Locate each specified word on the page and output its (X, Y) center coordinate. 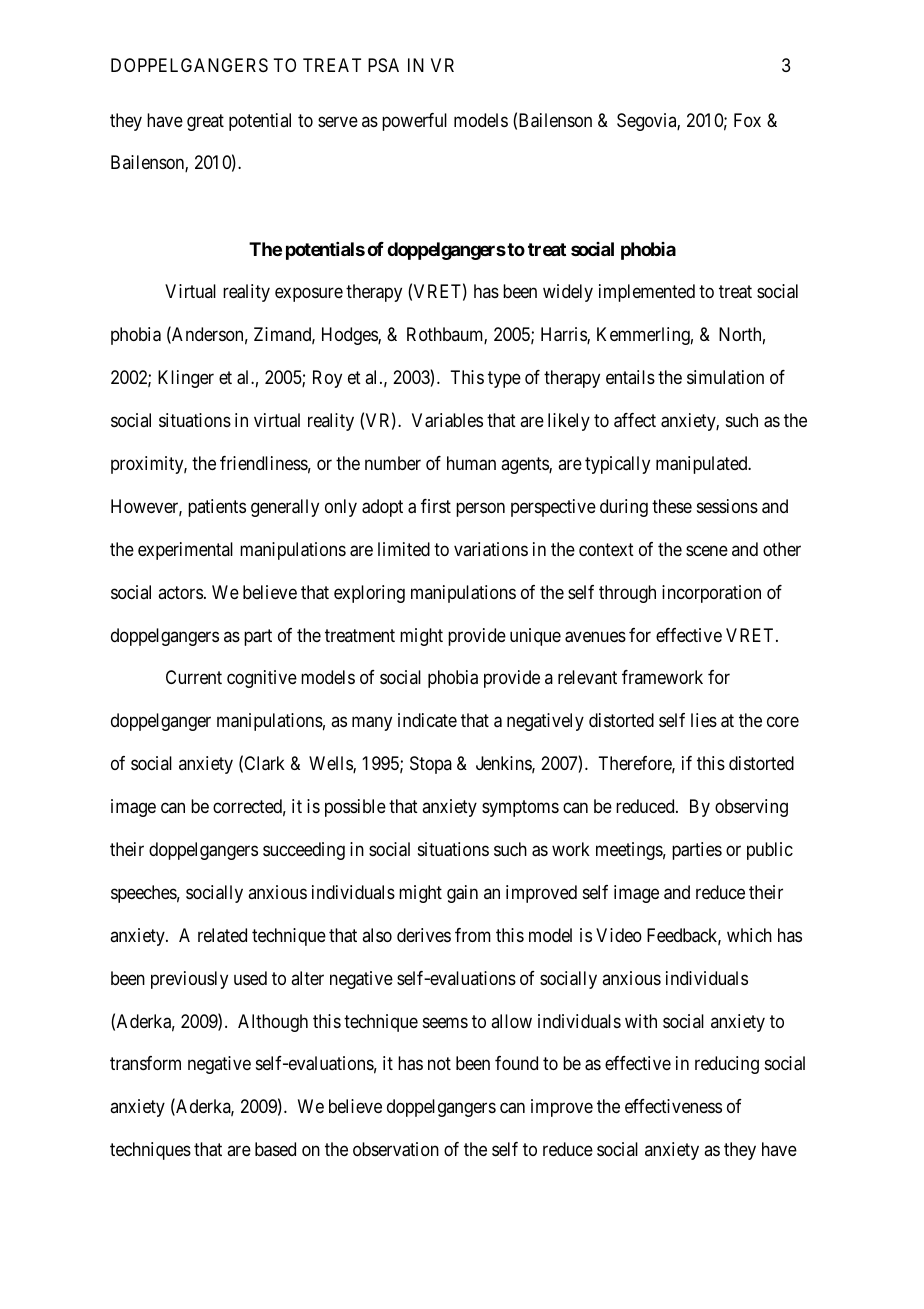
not (439, 1064)
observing (751, 808)
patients (217, 508)
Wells (331, 764)
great (205, 122)
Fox (747, 120)
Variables (447, 420)
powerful (414, 122)
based (275, 1149)
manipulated (703, 465)
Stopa (431, 765)
